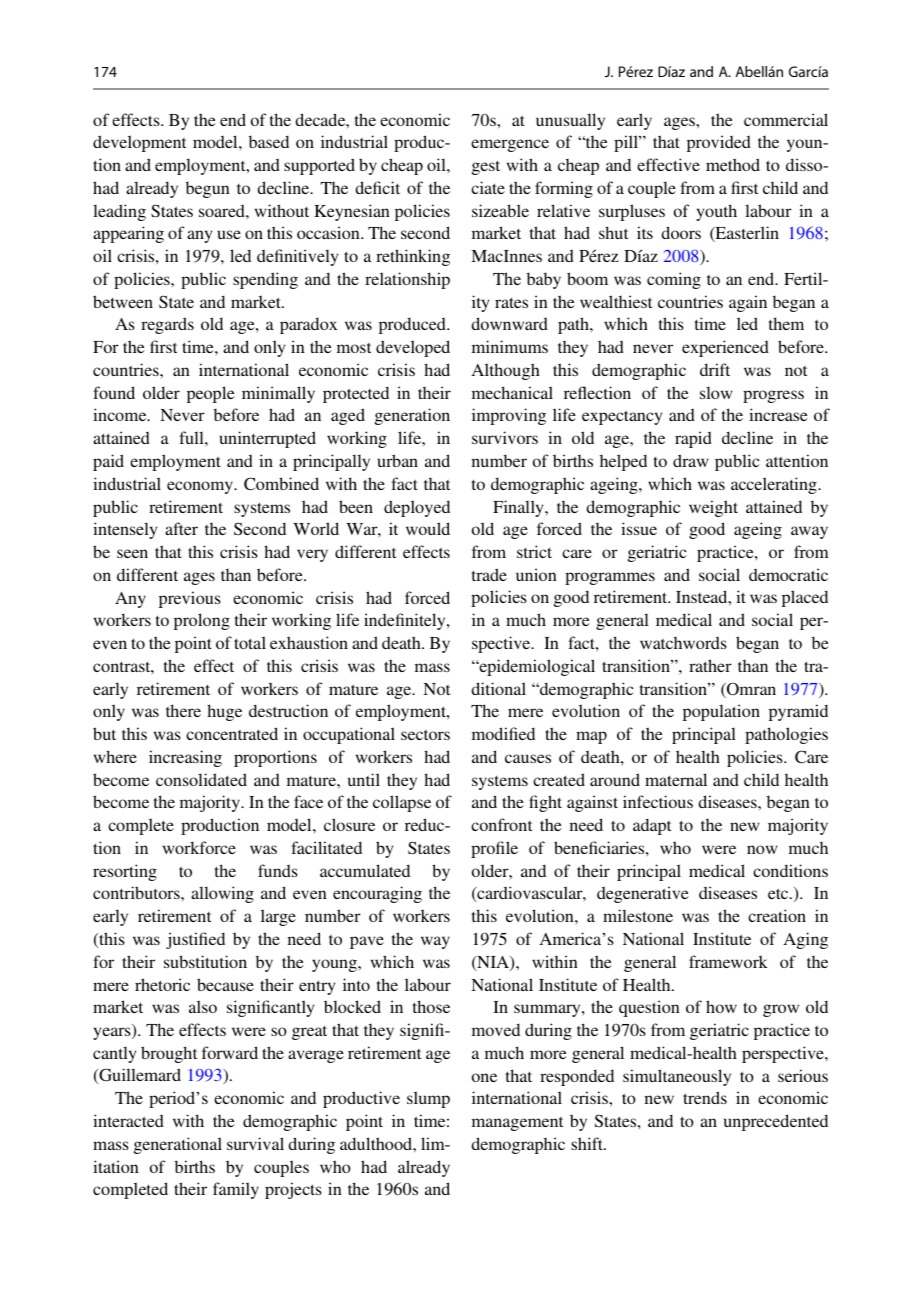  What do you see at coordinates (776, 1122) in the page?
I see `unprecedented` at bounding box center [776, 1122].
